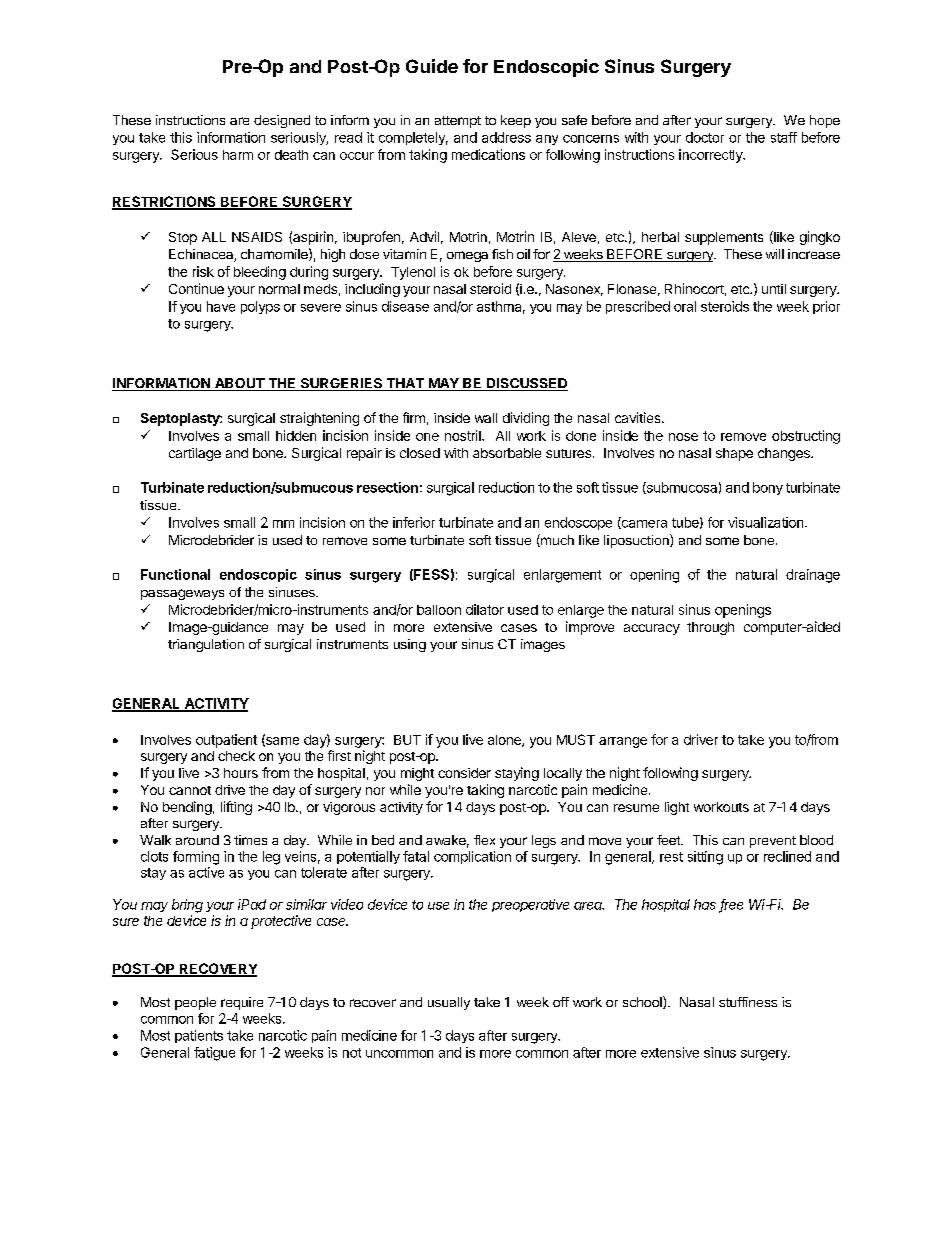 Image resolution: width=952 pixels, height=1233 pixels. Describe the element at coordinates (175, 574) in the screenshot. I see `Functional` at that location.
